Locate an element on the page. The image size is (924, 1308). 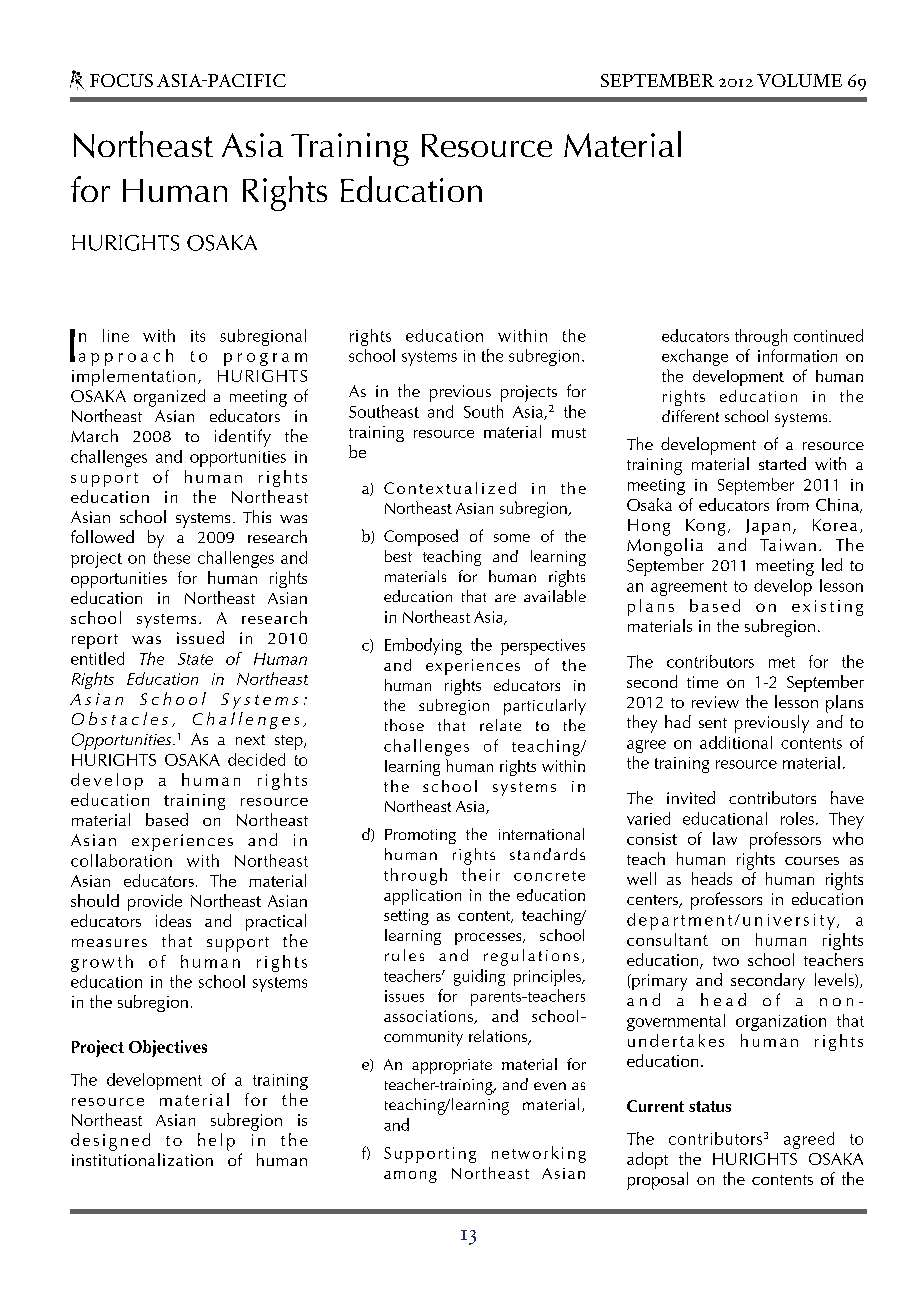
information is located at coordinates (797, 355).
